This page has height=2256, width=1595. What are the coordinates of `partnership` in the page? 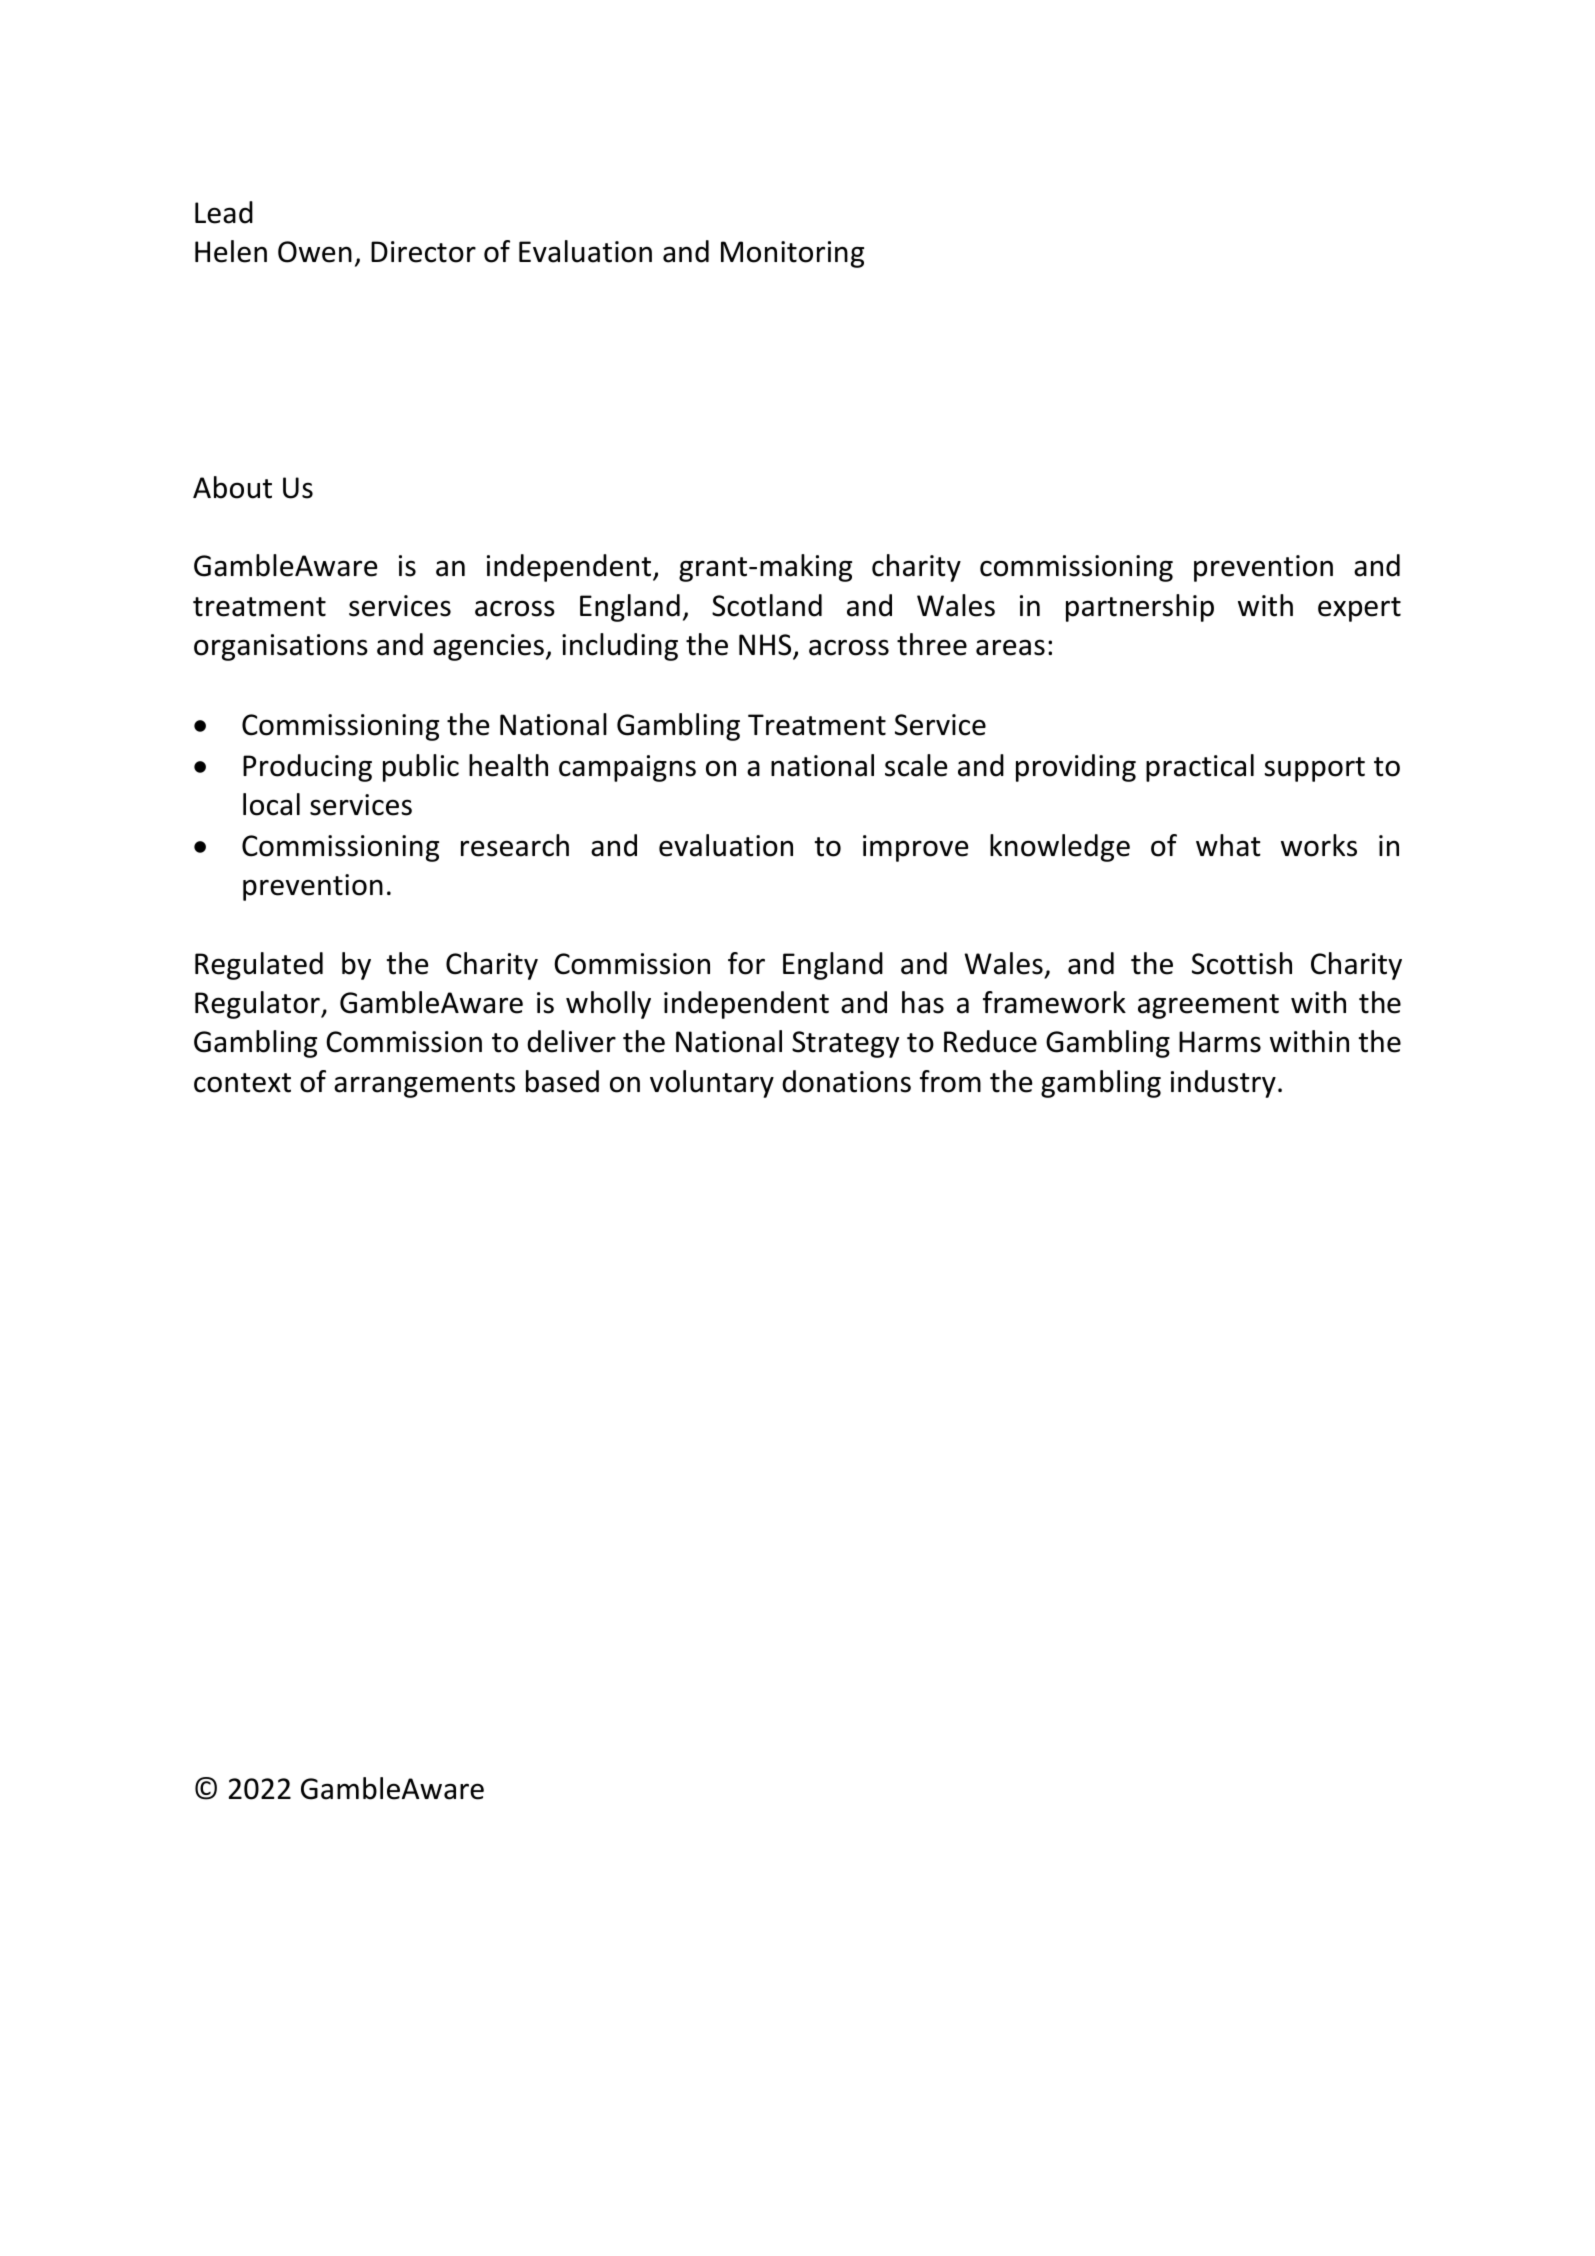 It's located at (1140, 608).
